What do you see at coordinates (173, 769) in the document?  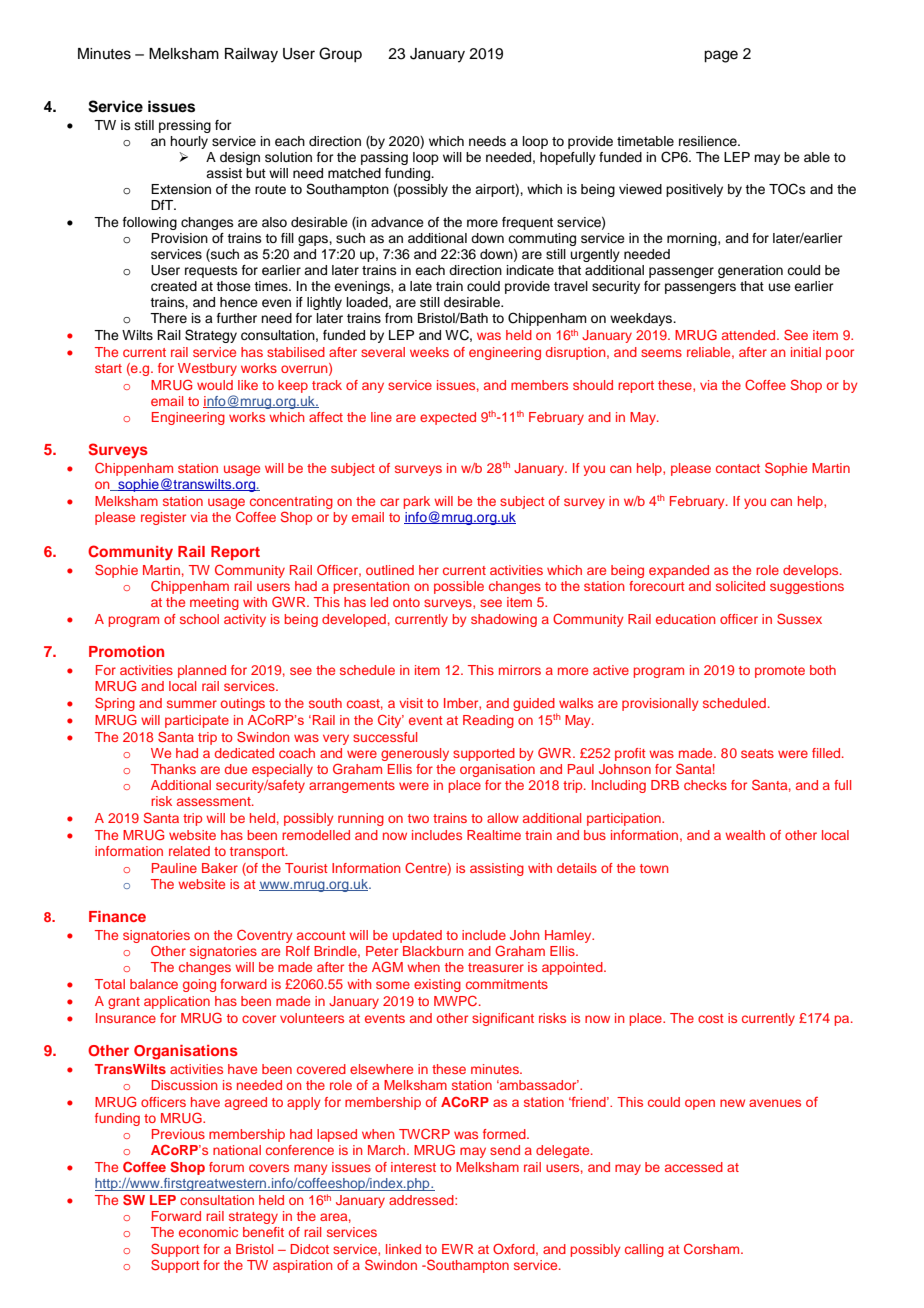 I see `Thanks` at bounding box center [173, 769].
